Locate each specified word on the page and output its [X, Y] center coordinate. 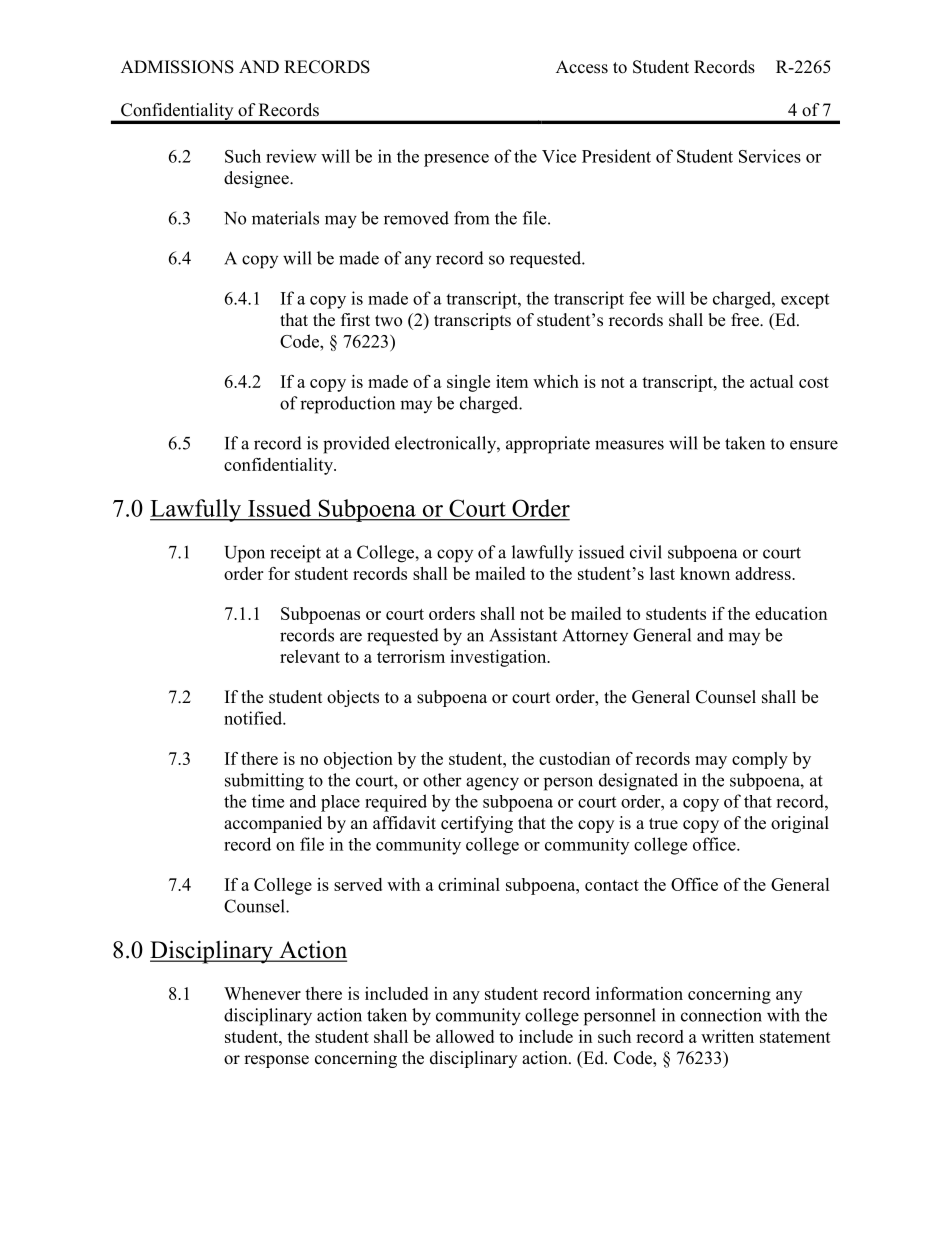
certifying [477, 824]
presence [456, 160]
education [791, 613]
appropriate [548, 445]
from [471, 218]
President [616, 156]
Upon [244, 554]
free [746, 320]
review [291, 156]
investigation [499, 658]
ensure [814, 445]
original [800, 824]
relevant [310, 656]
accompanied [273, 824]
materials [285, 218]
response [276, 1061]
